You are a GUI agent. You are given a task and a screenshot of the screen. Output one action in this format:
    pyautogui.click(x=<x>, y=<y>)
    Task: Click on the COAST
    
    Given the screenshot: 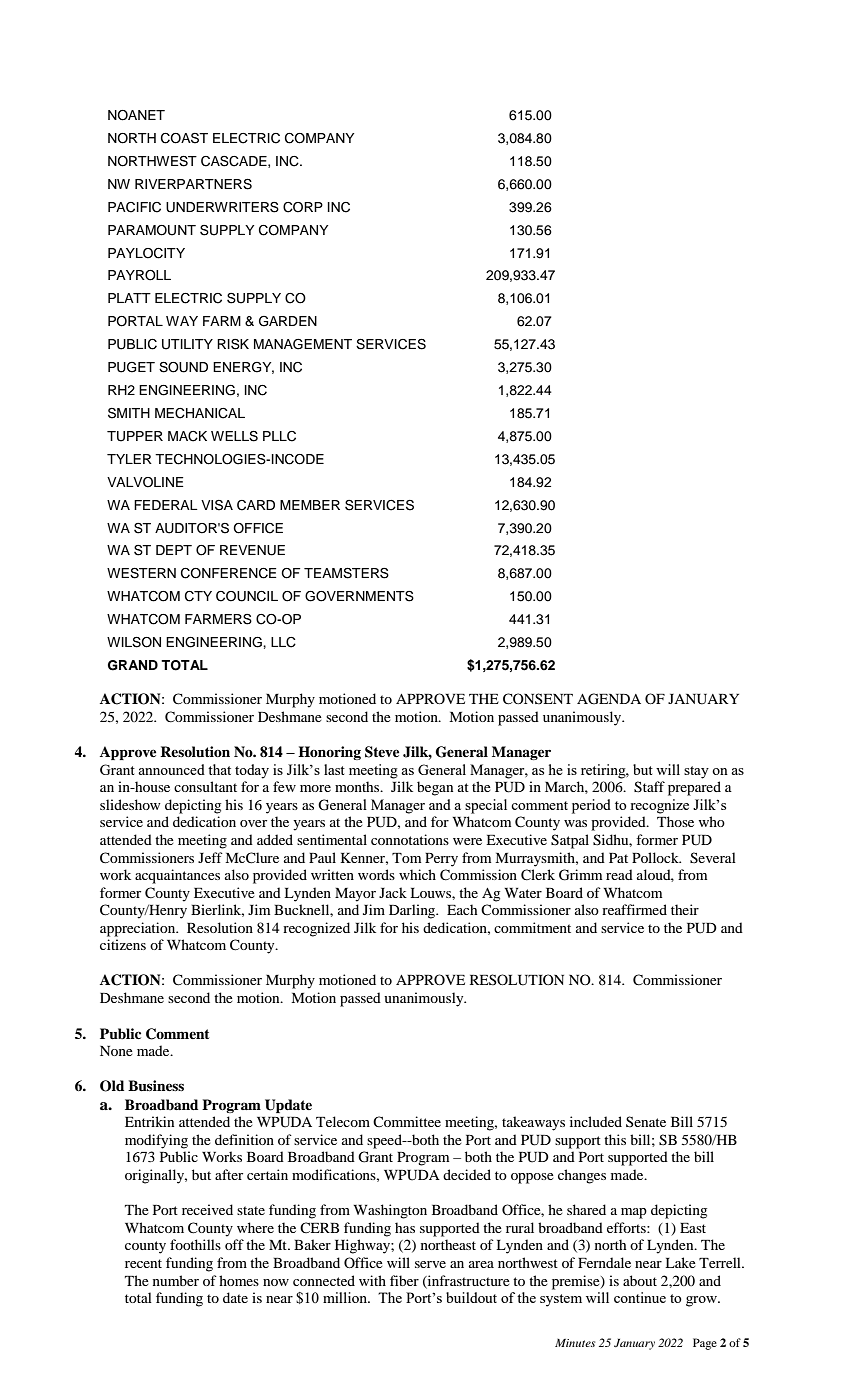 What is the action you would take?
    pyautogui.click(x=184, y=138)
